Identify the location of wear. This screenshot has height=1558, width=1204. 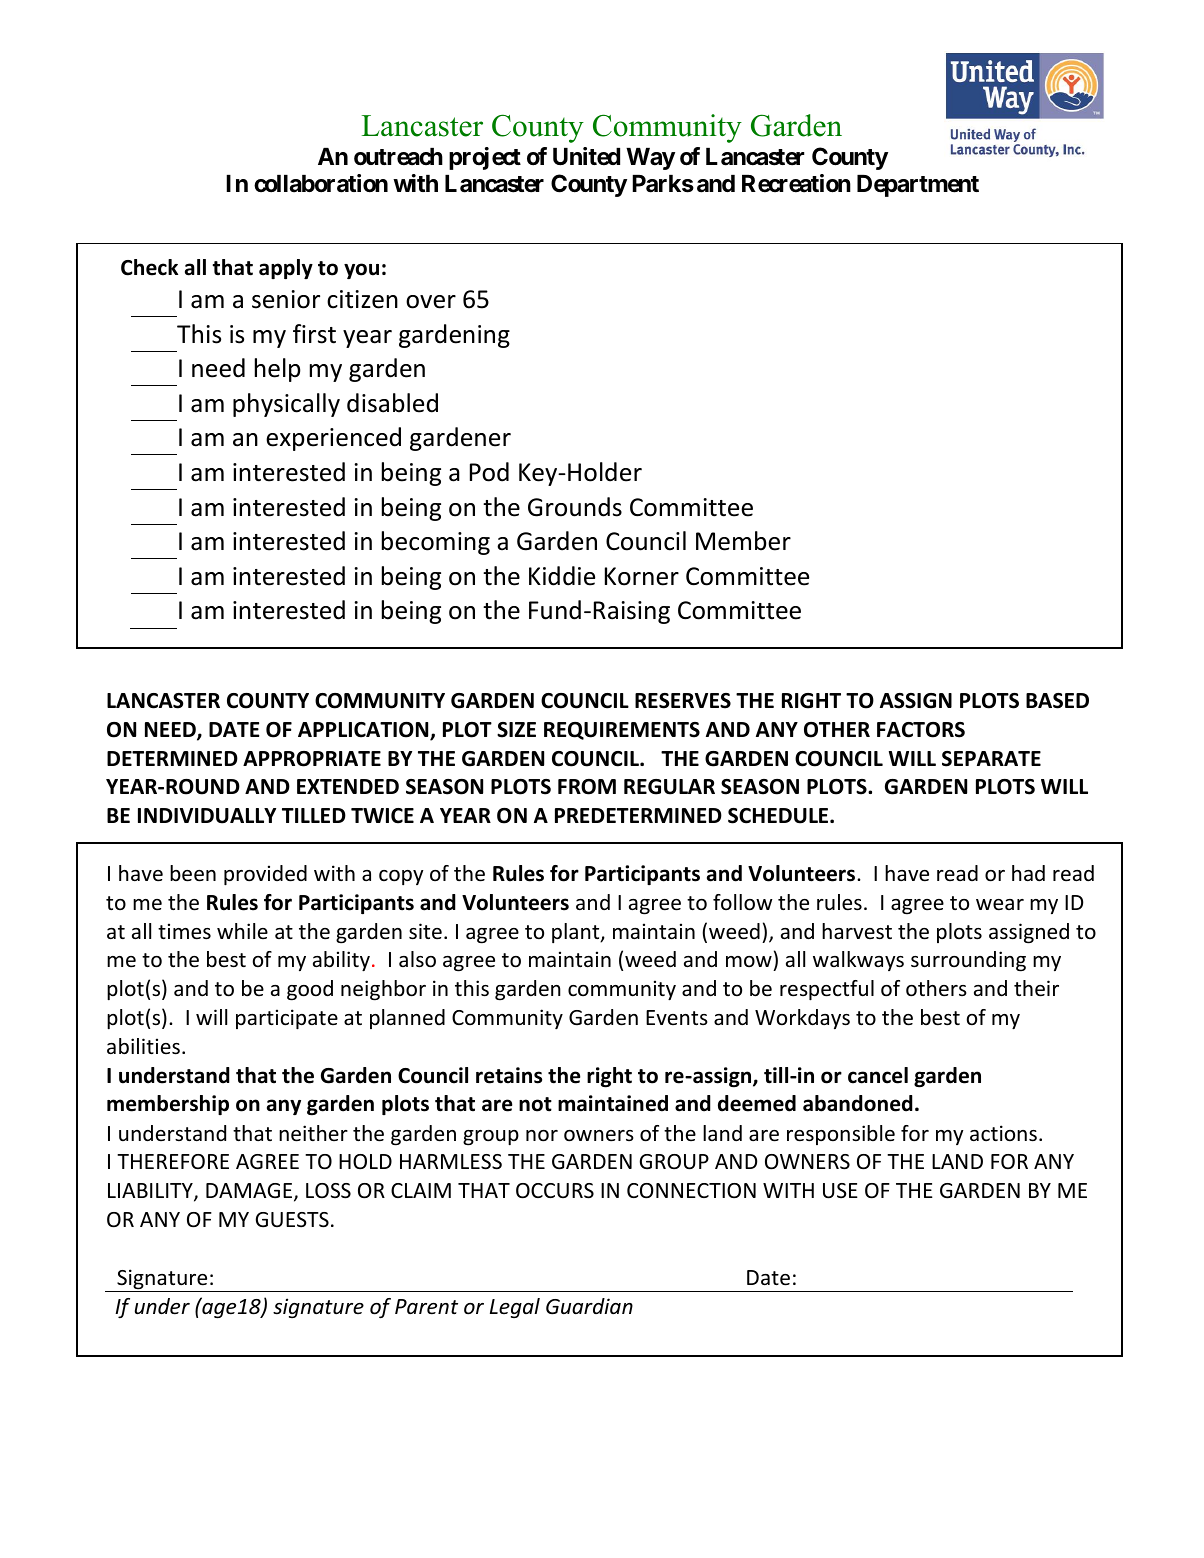
(1000, 905).
